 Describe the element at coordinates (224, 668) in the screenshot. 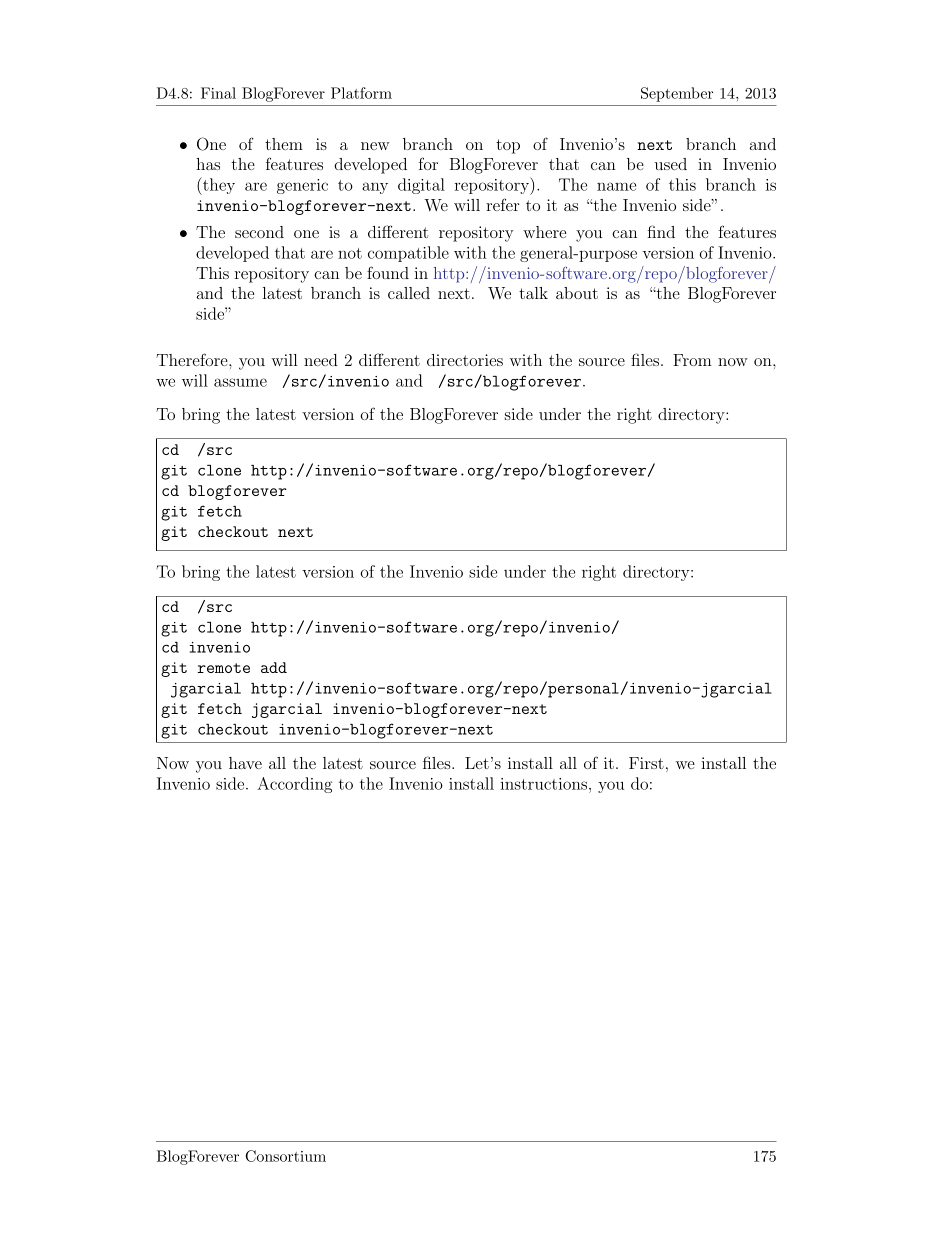

I see `remote` at that location.
